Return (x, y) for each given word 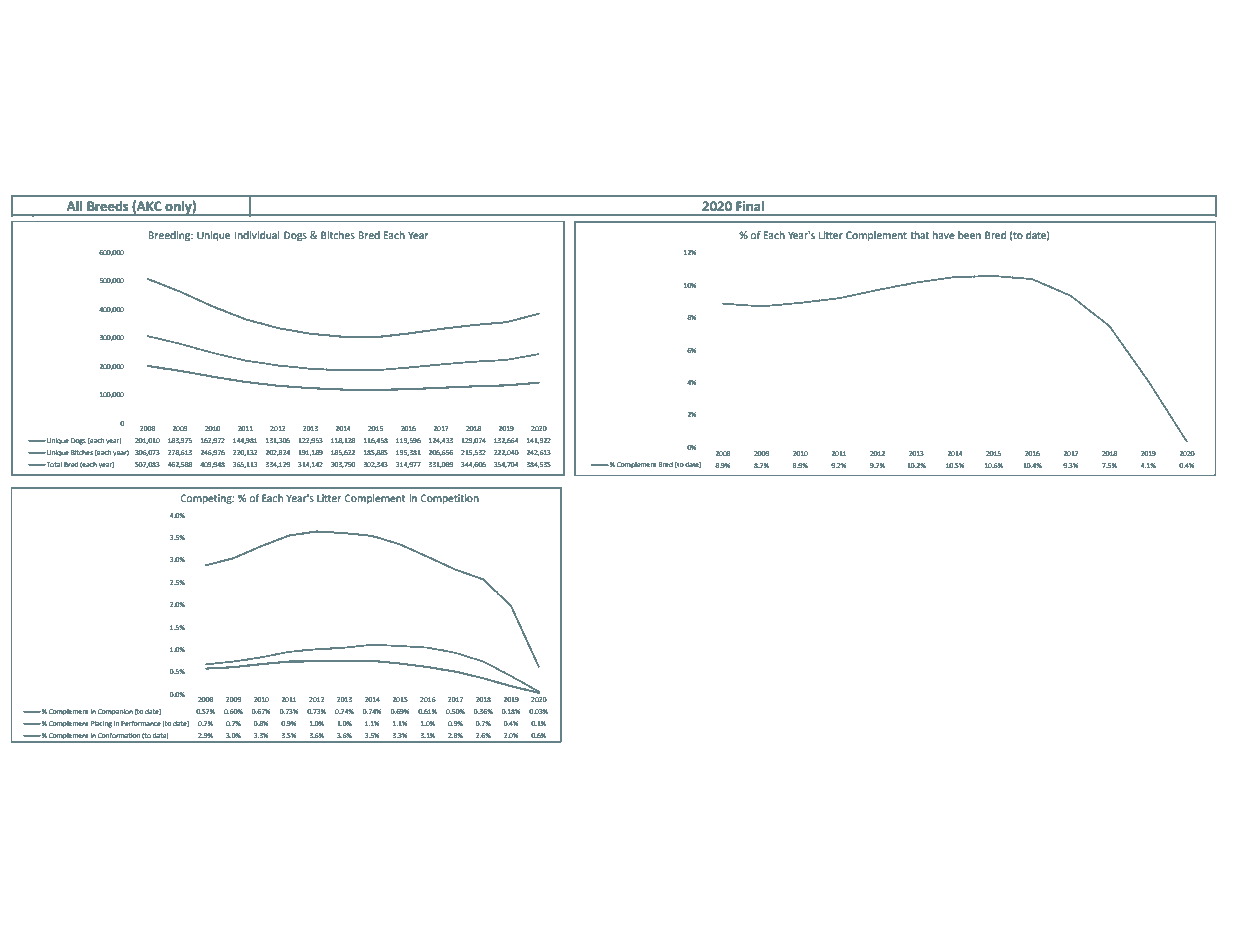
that (919, 235)
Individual (257, 235)
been (969, 235)
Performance (141, 723)
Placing (101, 724)
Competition (449, 499)
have (944, 235)
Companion (115, 712)
